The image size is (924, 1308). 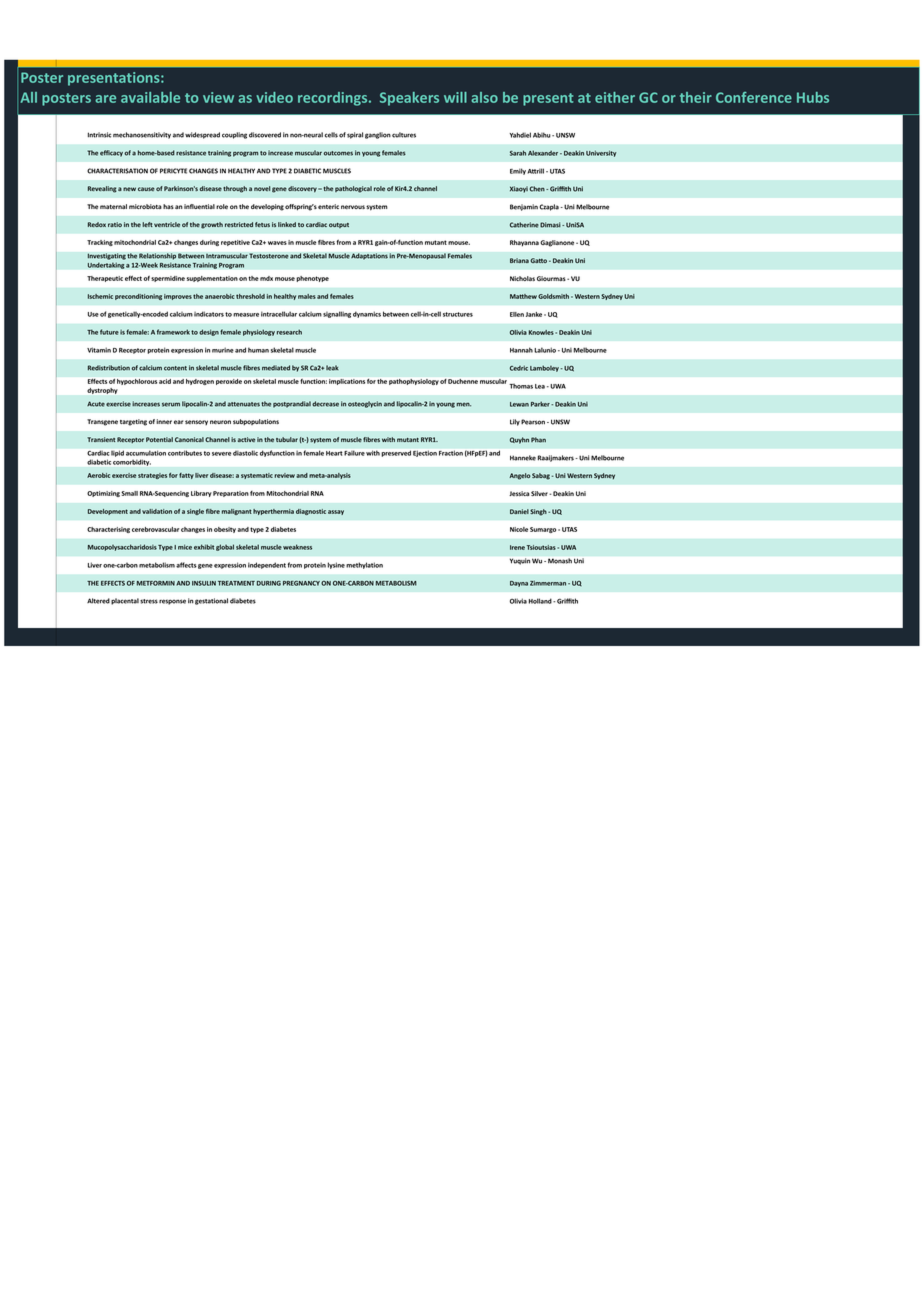 What do you see at coordinates (451, 453) in the screenshot?
I see `Fraction` at bounding box center [451, 453].
